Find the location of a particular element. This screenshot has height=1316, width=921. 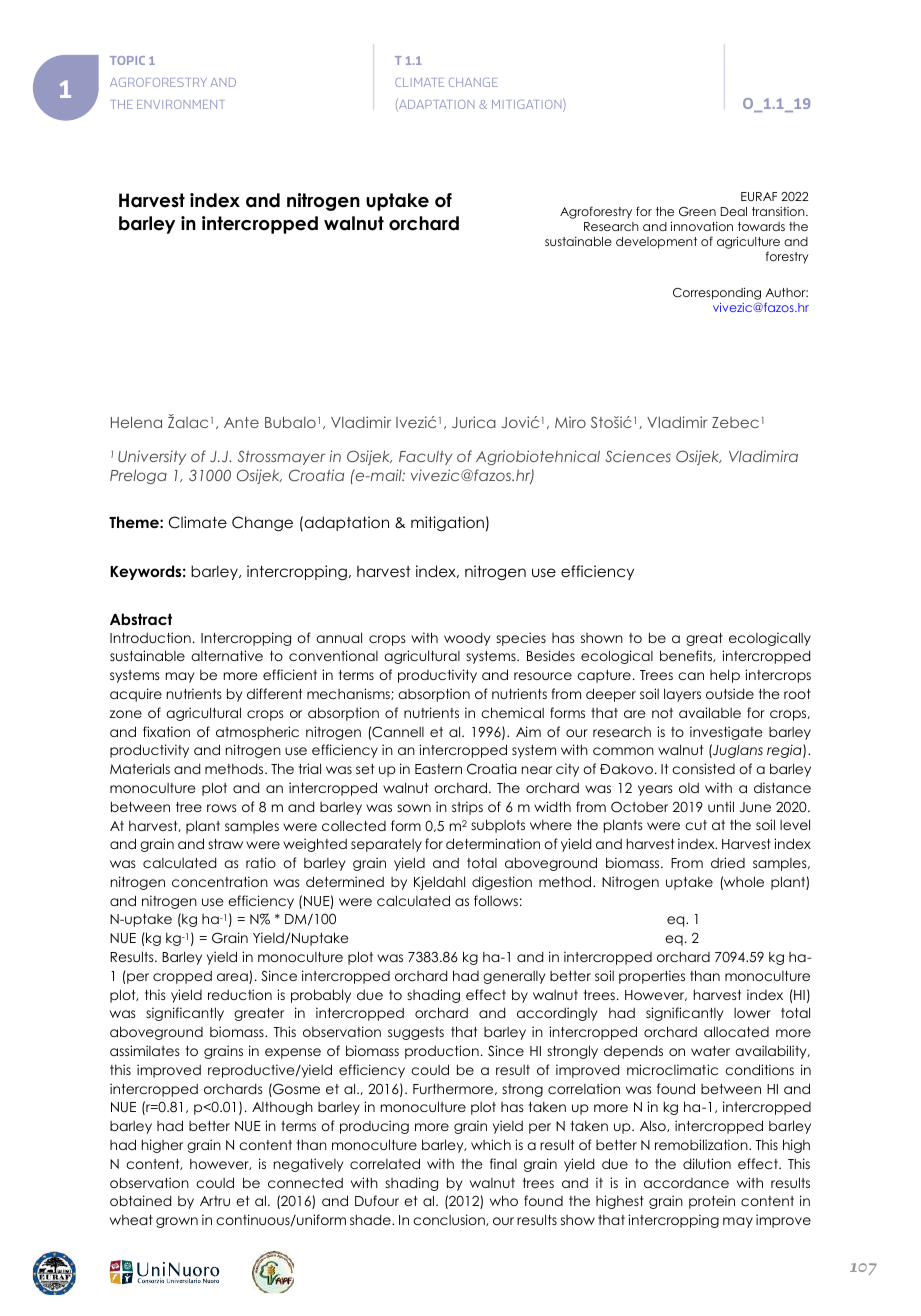

area is located at coordinates (233, 978).
